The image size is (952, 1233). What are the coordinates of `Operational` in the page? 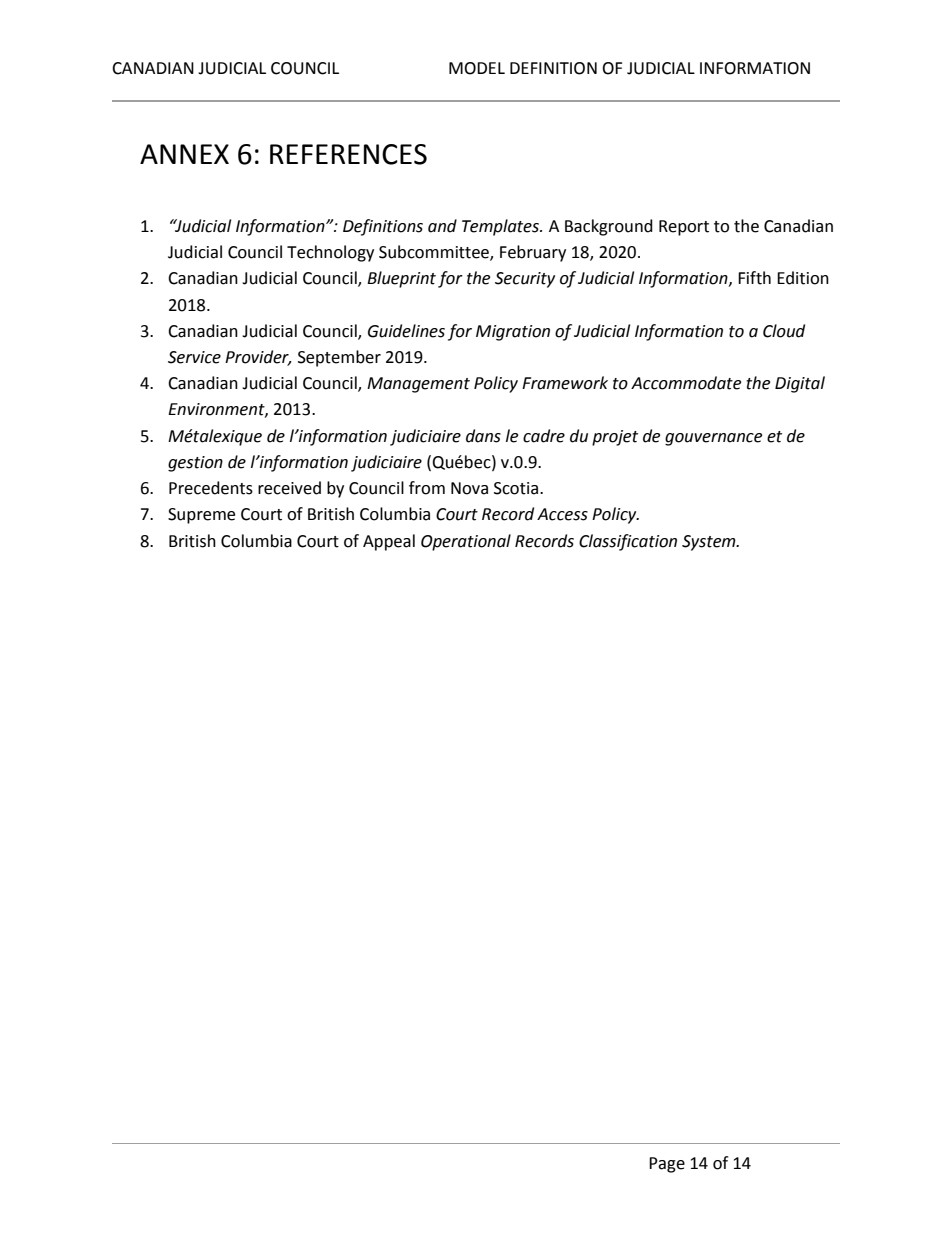 It's located at (466, 542).
